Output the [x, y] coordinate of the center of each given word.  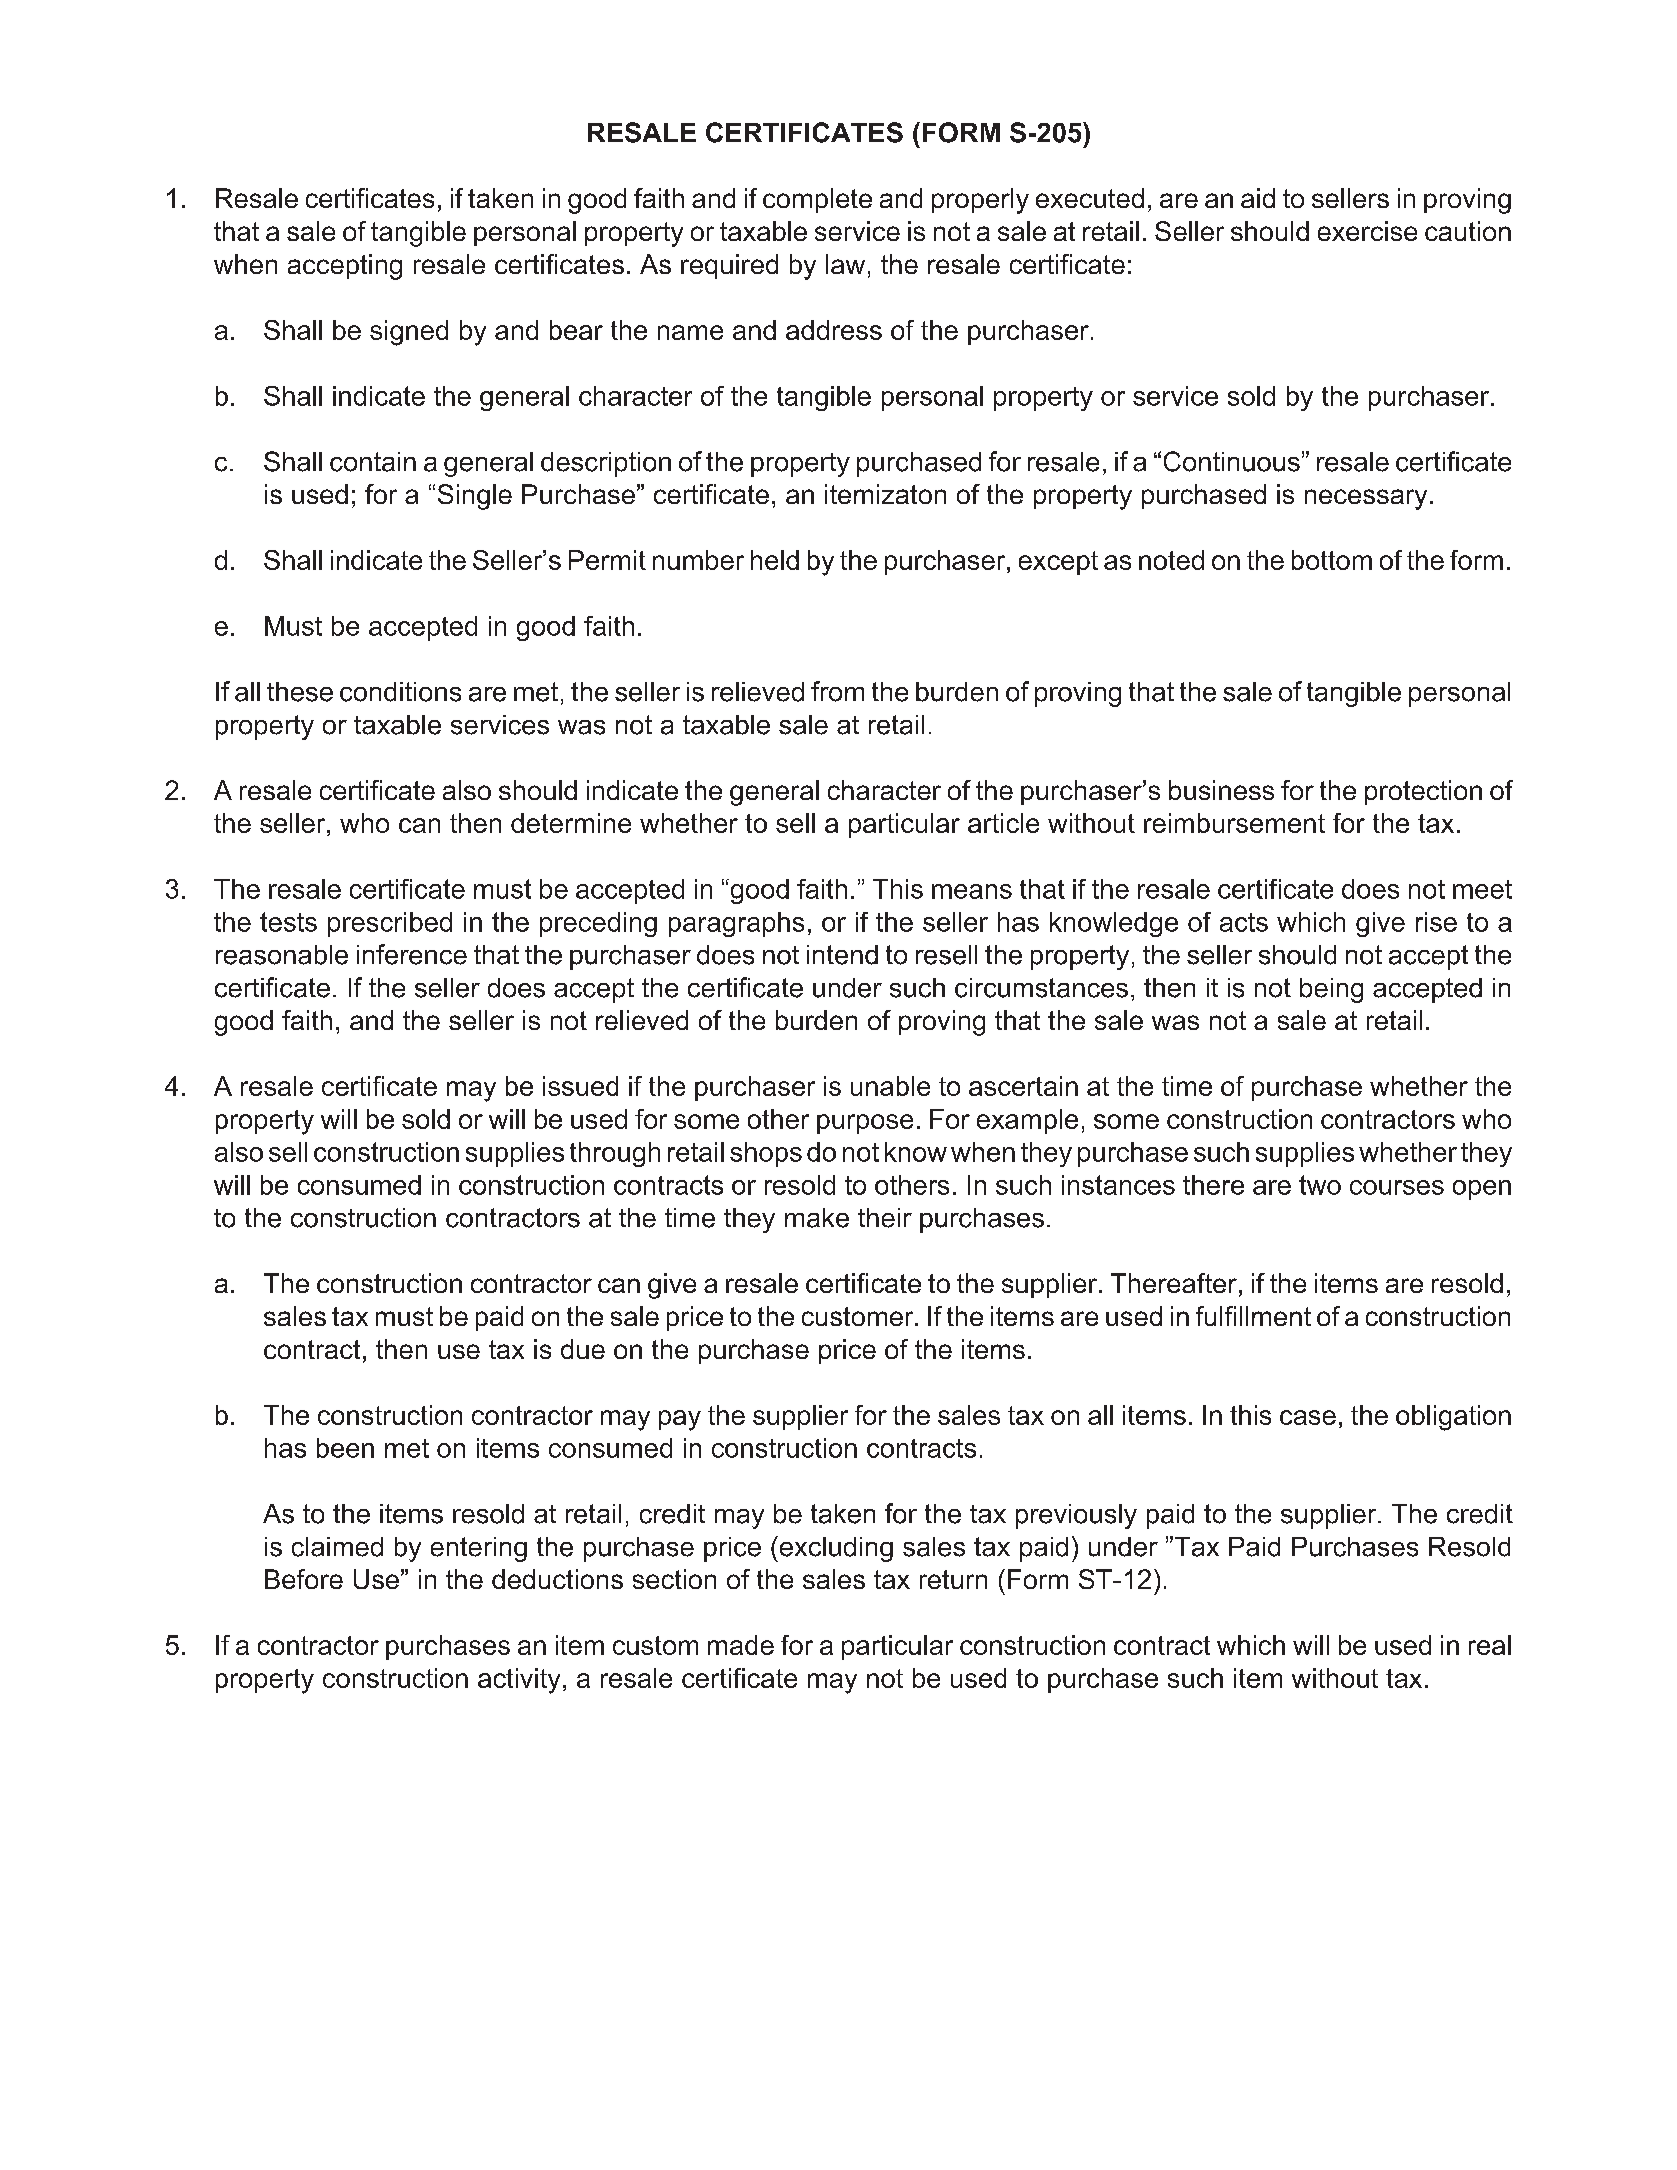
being [1331, 990]
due [583, 1349]
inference [412, 954]
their [885, 1218]
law [845, 264]
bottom [1332, 560]
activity [519, 1681]
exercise [1367, 231]
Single [475, 497]
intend [842, 955]
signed [409, 333]
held [775, 560]
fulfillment [1253, 1316]
